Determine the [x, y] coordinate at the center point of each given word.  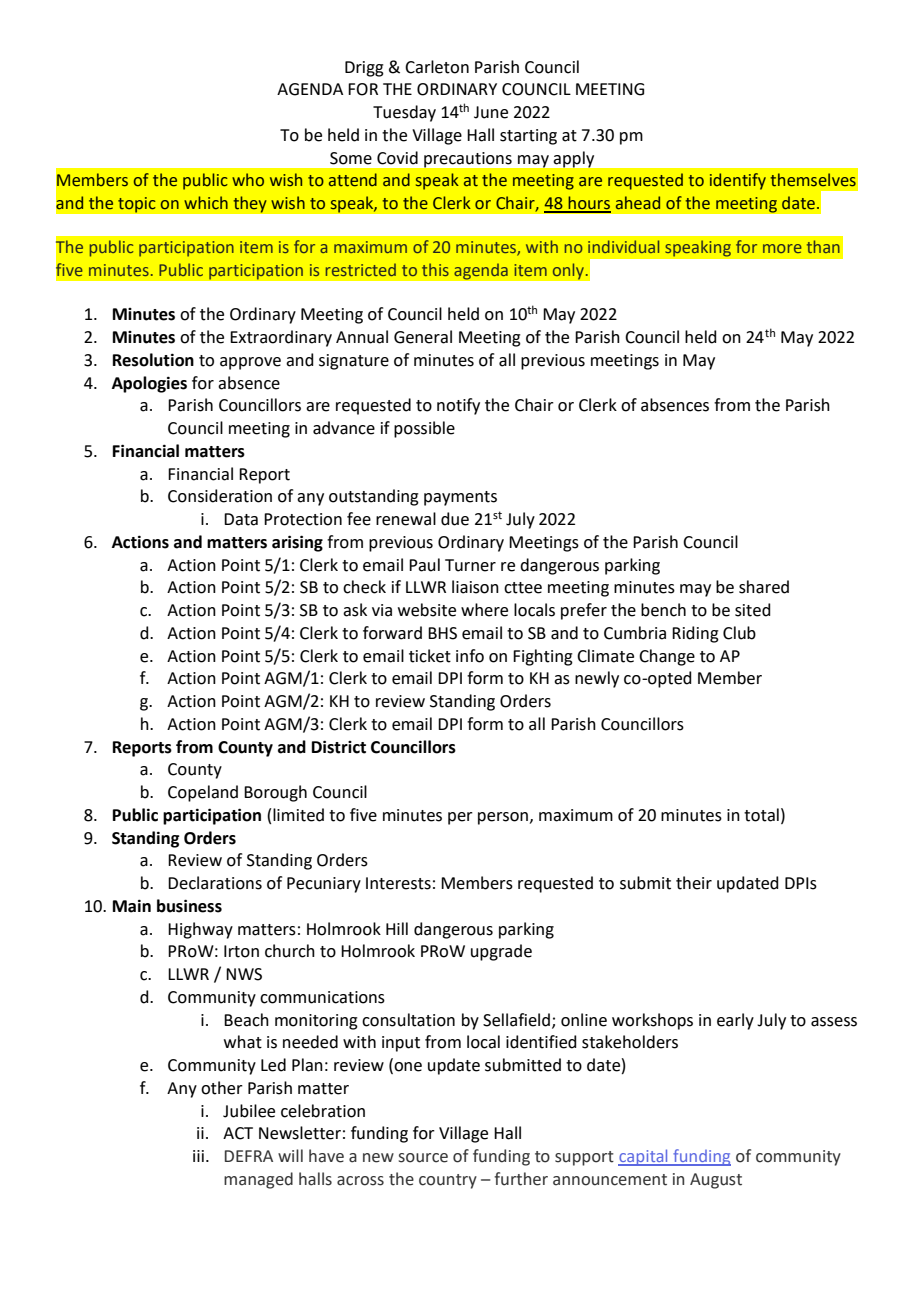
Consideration [220, 496]
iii [198, 1156]
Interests [398, 883]
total [761, 815]
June [491, 112]
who [248, 180]
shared [764, 587]
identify [738, 181]
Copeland [203, 793]
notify [458, 406]
